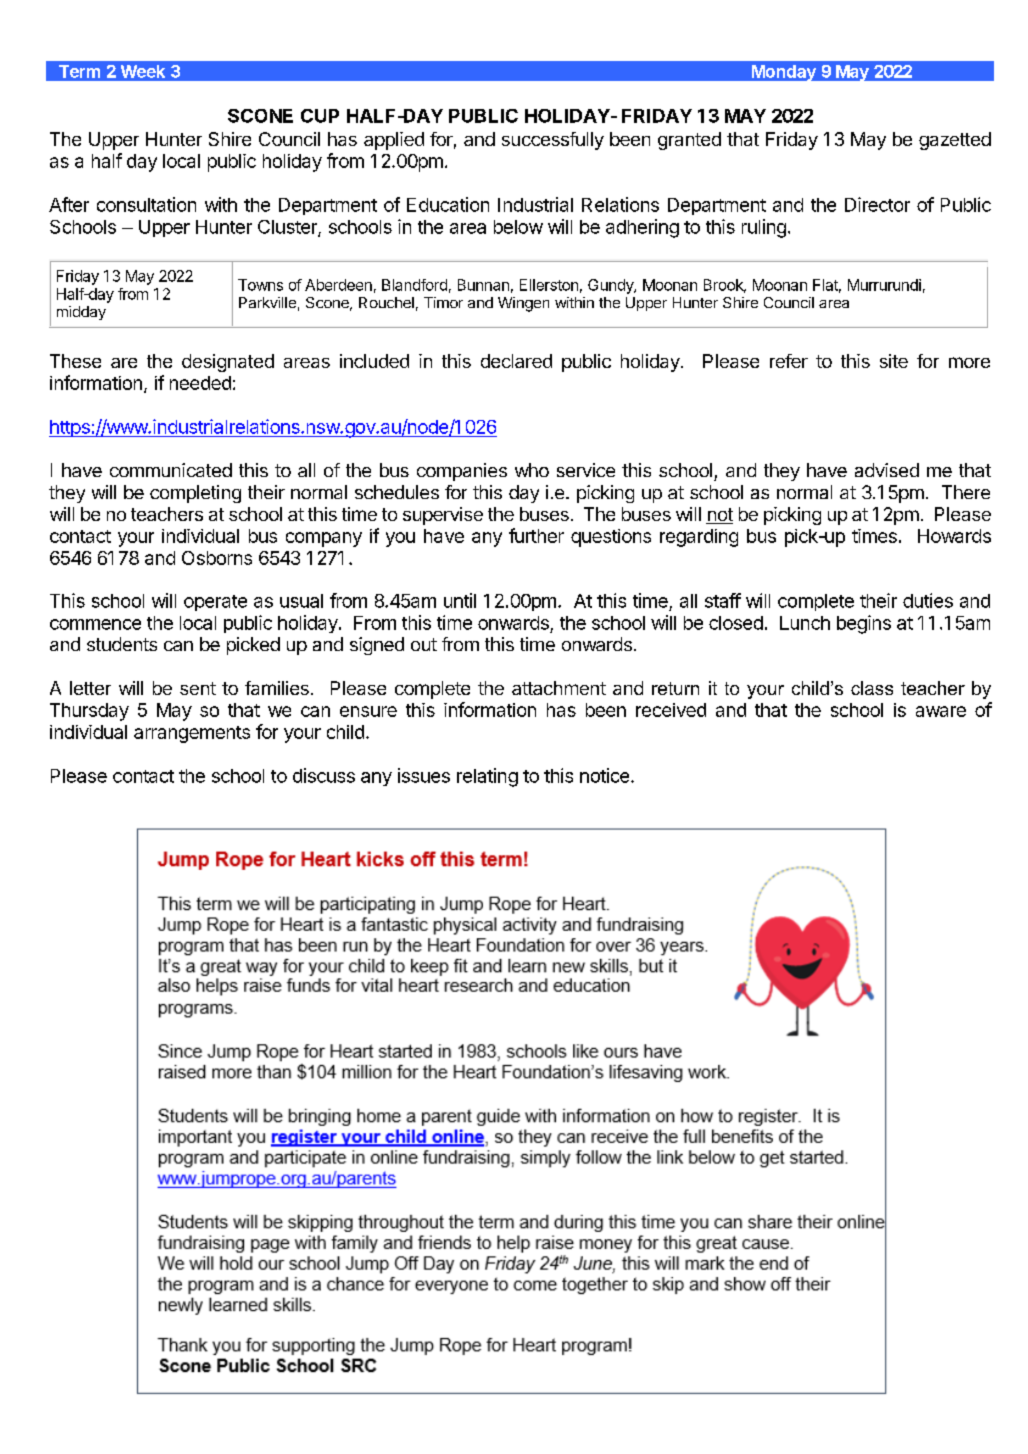 This screenshot has width=1028, height=1454. Describe the element at coordinates (941, 711) in the screenshot. I see `aware` at that location.
